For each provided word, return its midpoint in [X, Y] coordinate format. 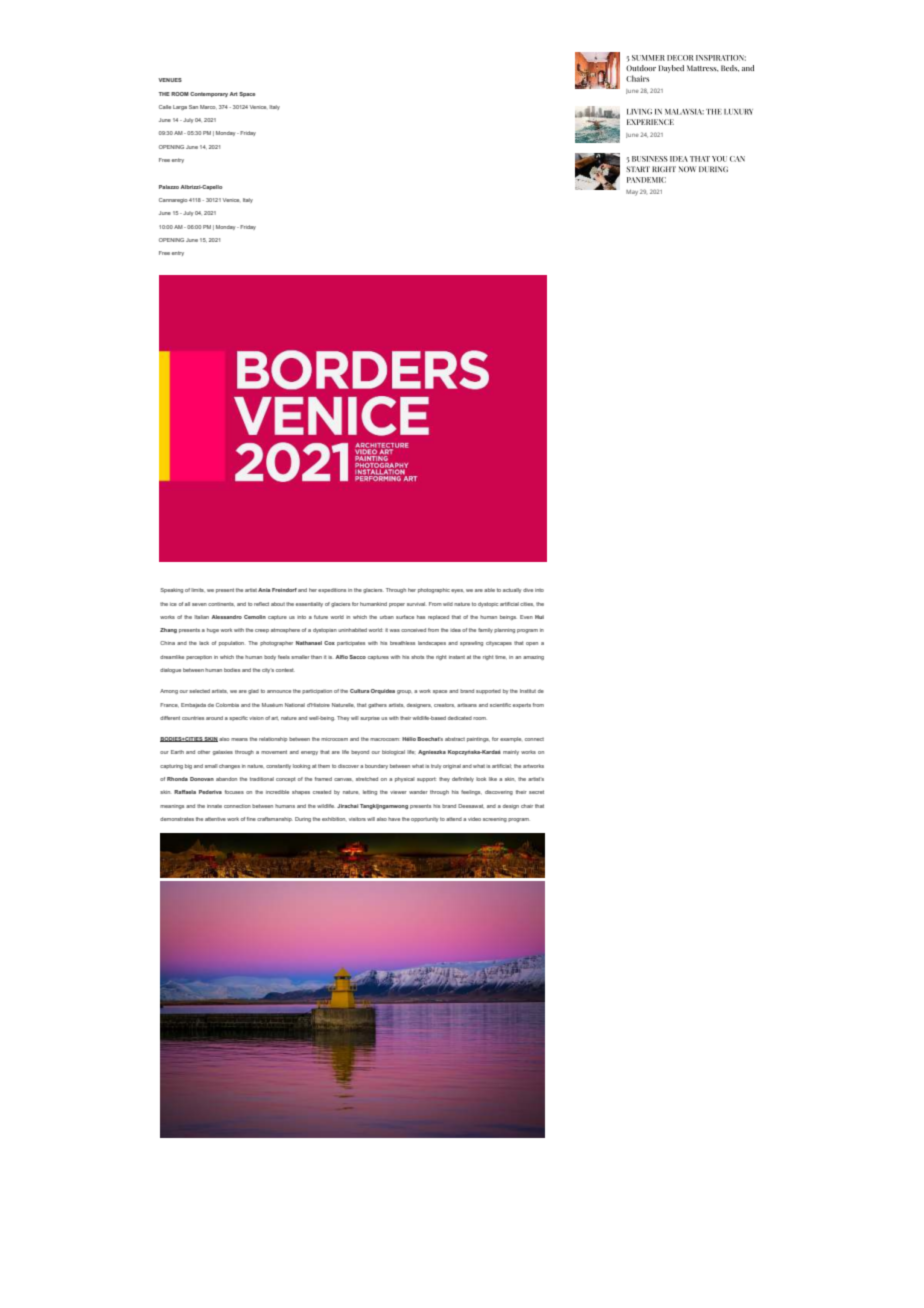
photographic [434, 590]
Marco [208, 107]
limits [197, 590]
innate [214, 806]
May [632, 193]
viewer [398, 792]
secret [536, 792]
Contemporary [209, 94]
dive [528, 590]
